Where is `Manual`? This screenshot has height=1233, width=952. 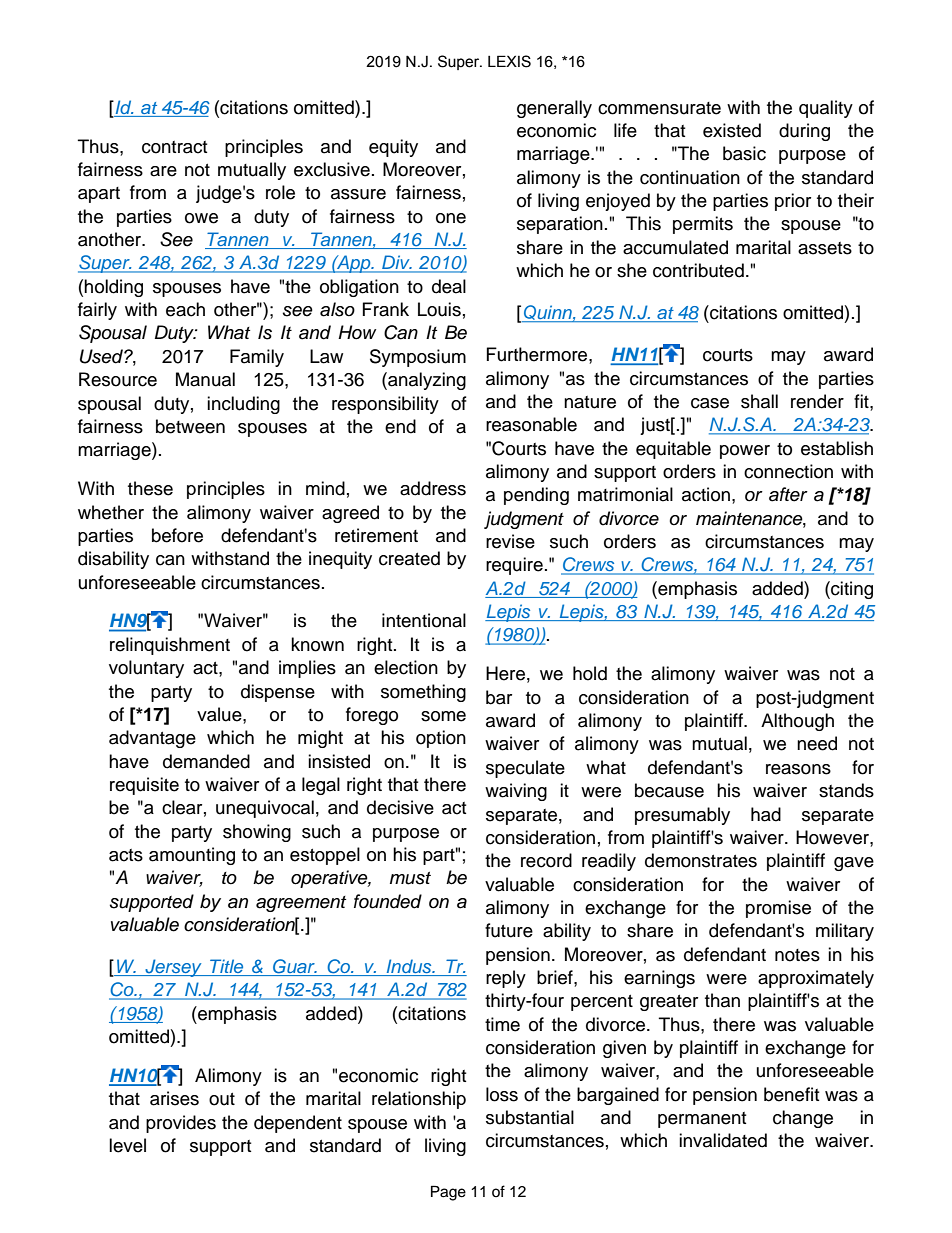
Manual is located at coordinates (205, 379).
